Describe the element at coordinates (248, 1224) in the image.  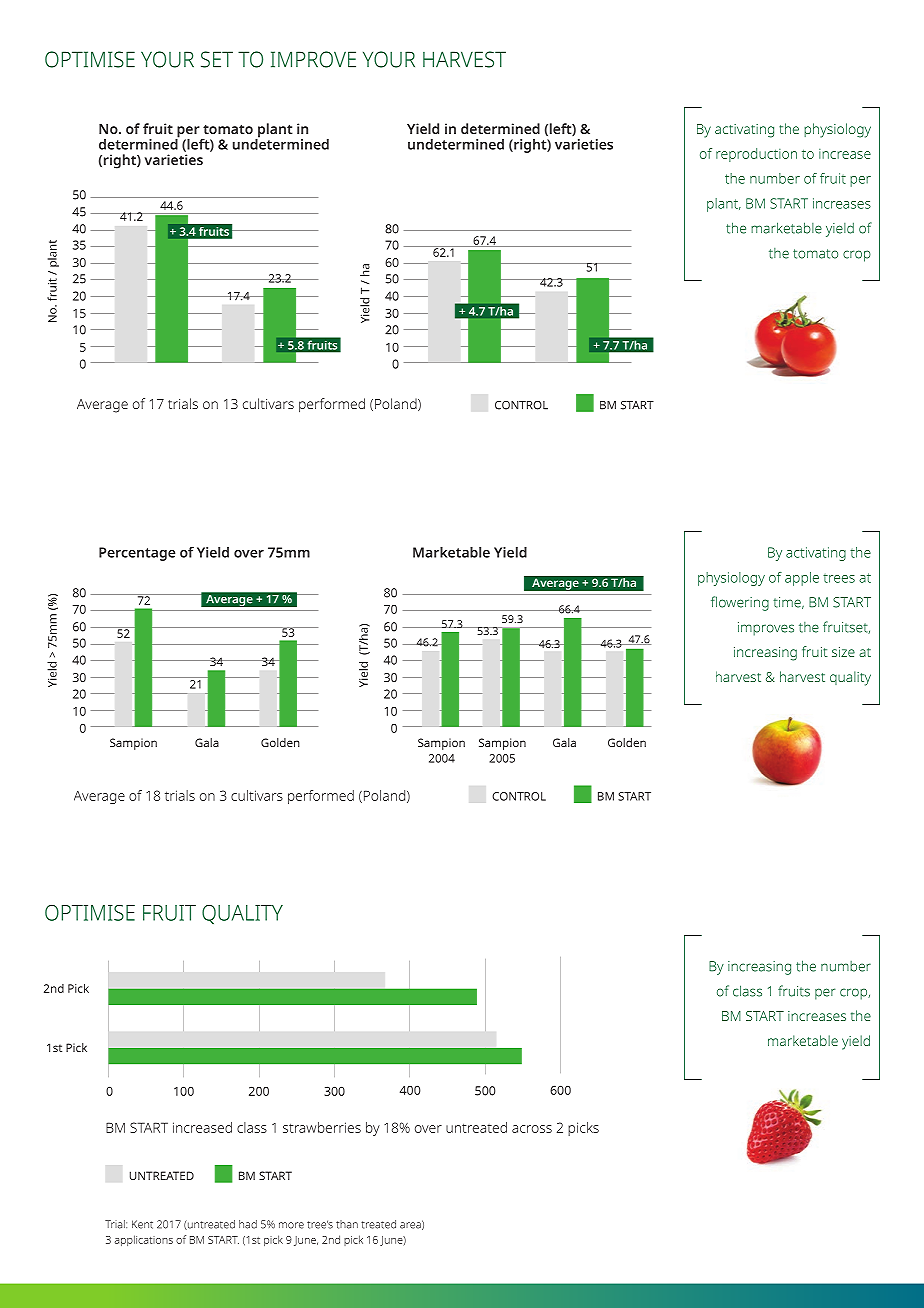
I see `had` at that location.
